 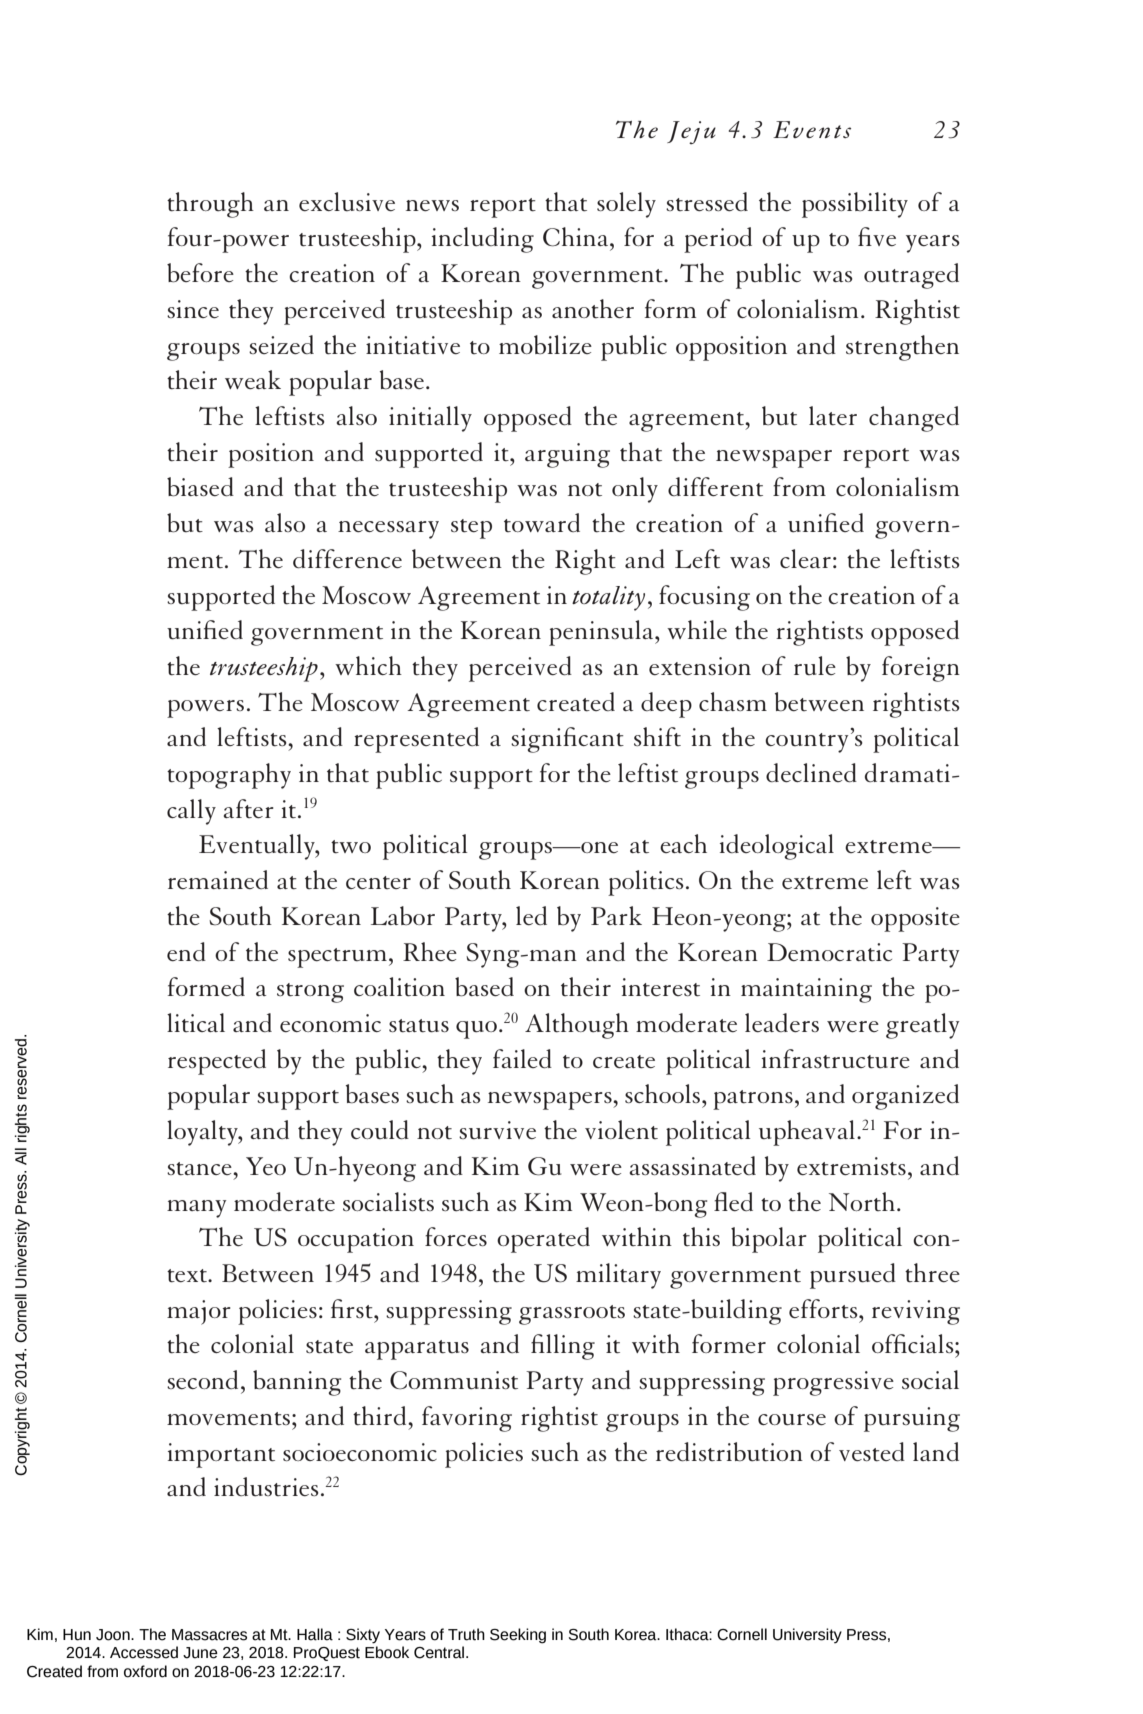 I want to click on biased, so click(x=200, y=487).
